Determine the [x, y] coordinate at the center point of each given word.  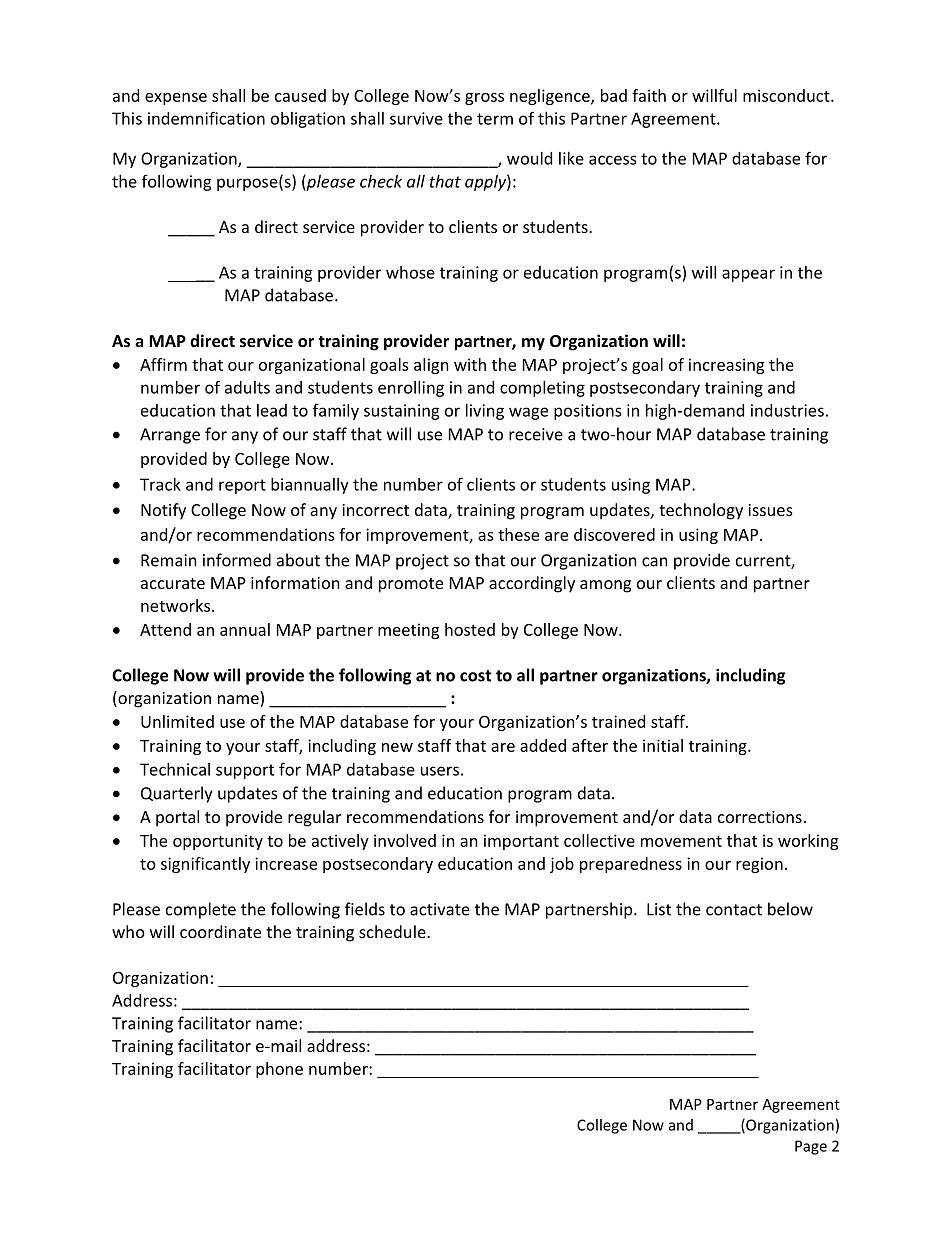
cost [476, 676]
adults [247, 387]
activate [440, 909]
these [518, 534]
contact [734, 910]
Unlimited [177, 721]
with [470, 364]
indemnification [206, 118]
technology [701, 511]
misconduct [787, 95]
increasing [726, 366]
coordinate [220, 931]
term [495, 119]
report [242, 486]
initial [663, 745]
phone [279, 1070]
